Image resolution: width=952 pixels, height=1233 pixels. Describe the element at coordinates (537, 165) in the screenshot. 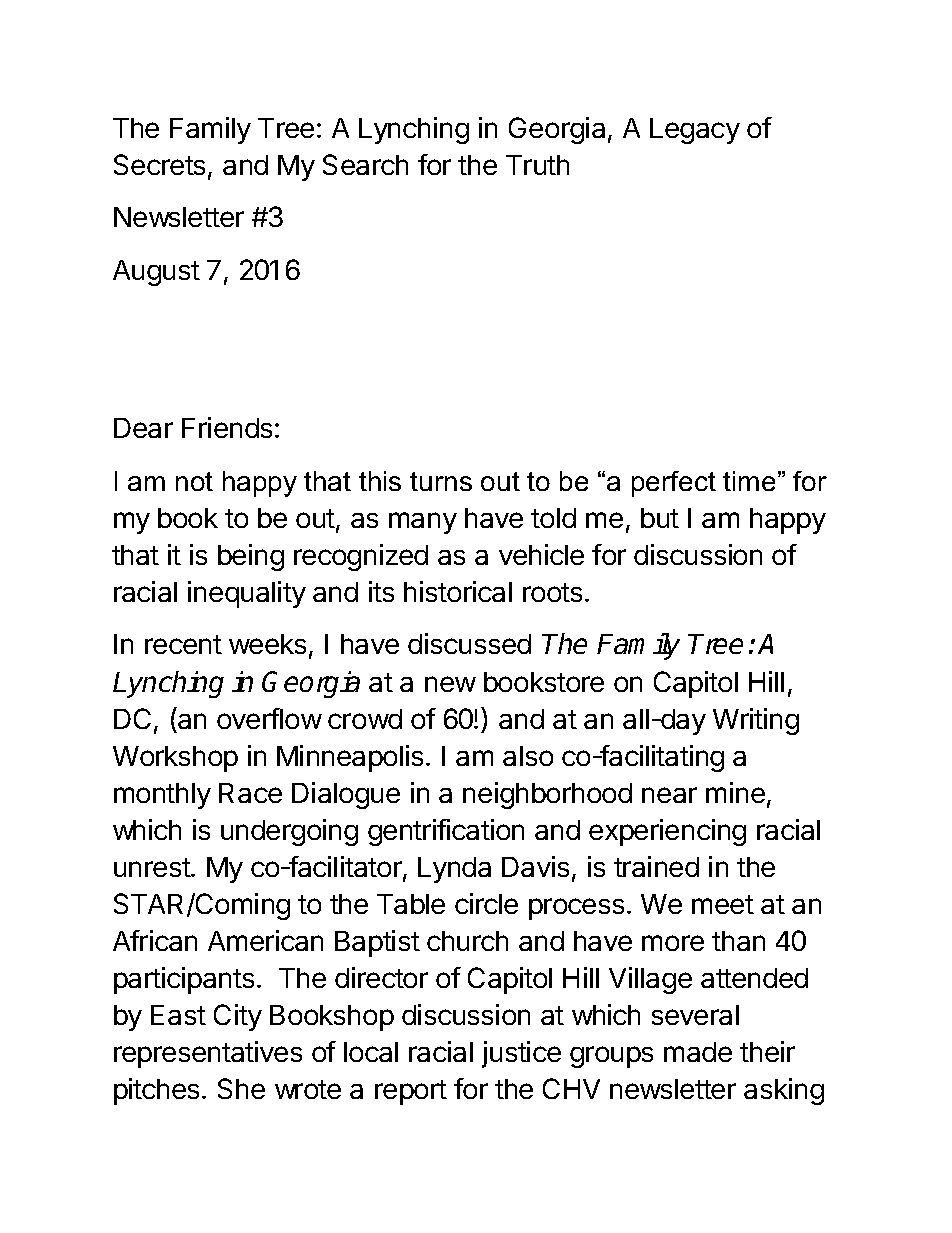

I see `Truth` at that location.
